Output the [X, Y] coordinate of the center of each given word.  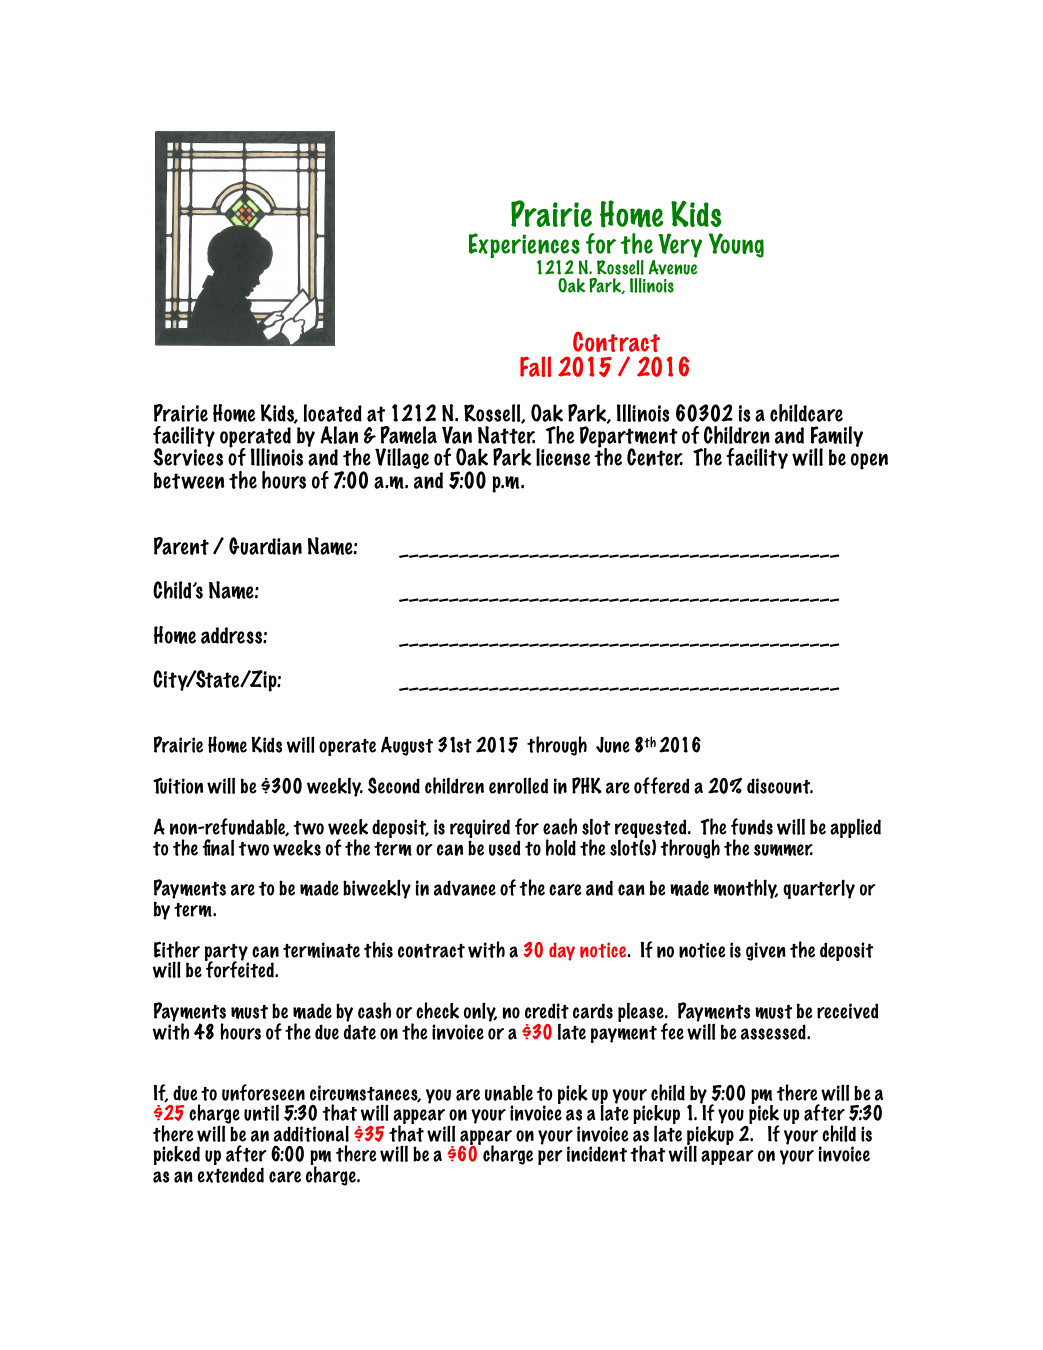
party [227, 953]
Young [736, 245]
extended [231, 1175]
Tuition [178, 785]
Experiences [525, 247]
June [613, 744]
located [332, 413]
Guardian [265, 546]
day [562, 952]
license [563, 457]
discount [780, 786]
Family [836, 438]
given [766, 951]
